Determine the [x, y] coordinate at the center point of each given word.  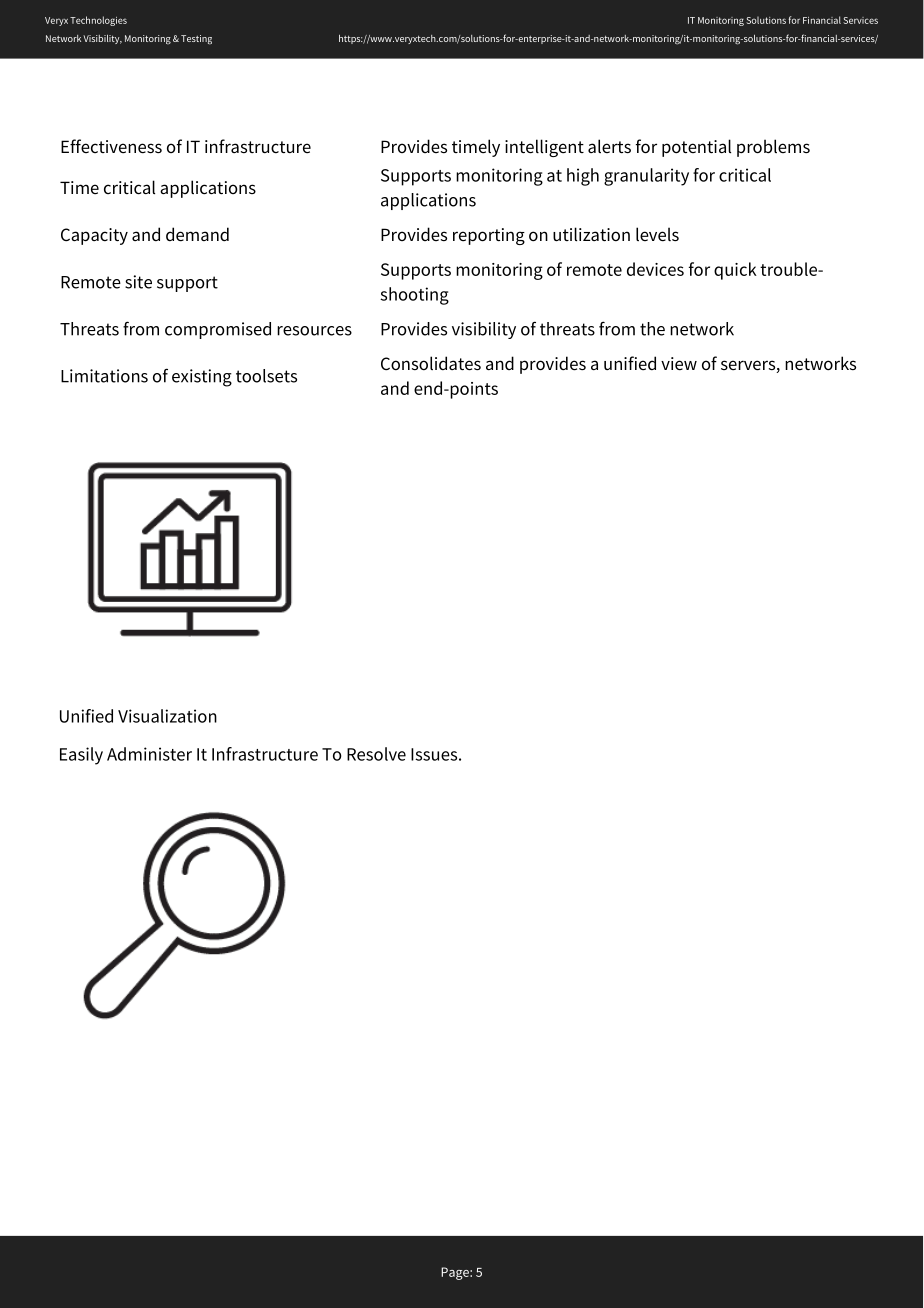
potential [696, 148]
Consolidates [431, 363]
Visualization [167, 716]
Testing [196, 40]
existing [202, 378]
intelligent [544, 148]
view [679, 364]
